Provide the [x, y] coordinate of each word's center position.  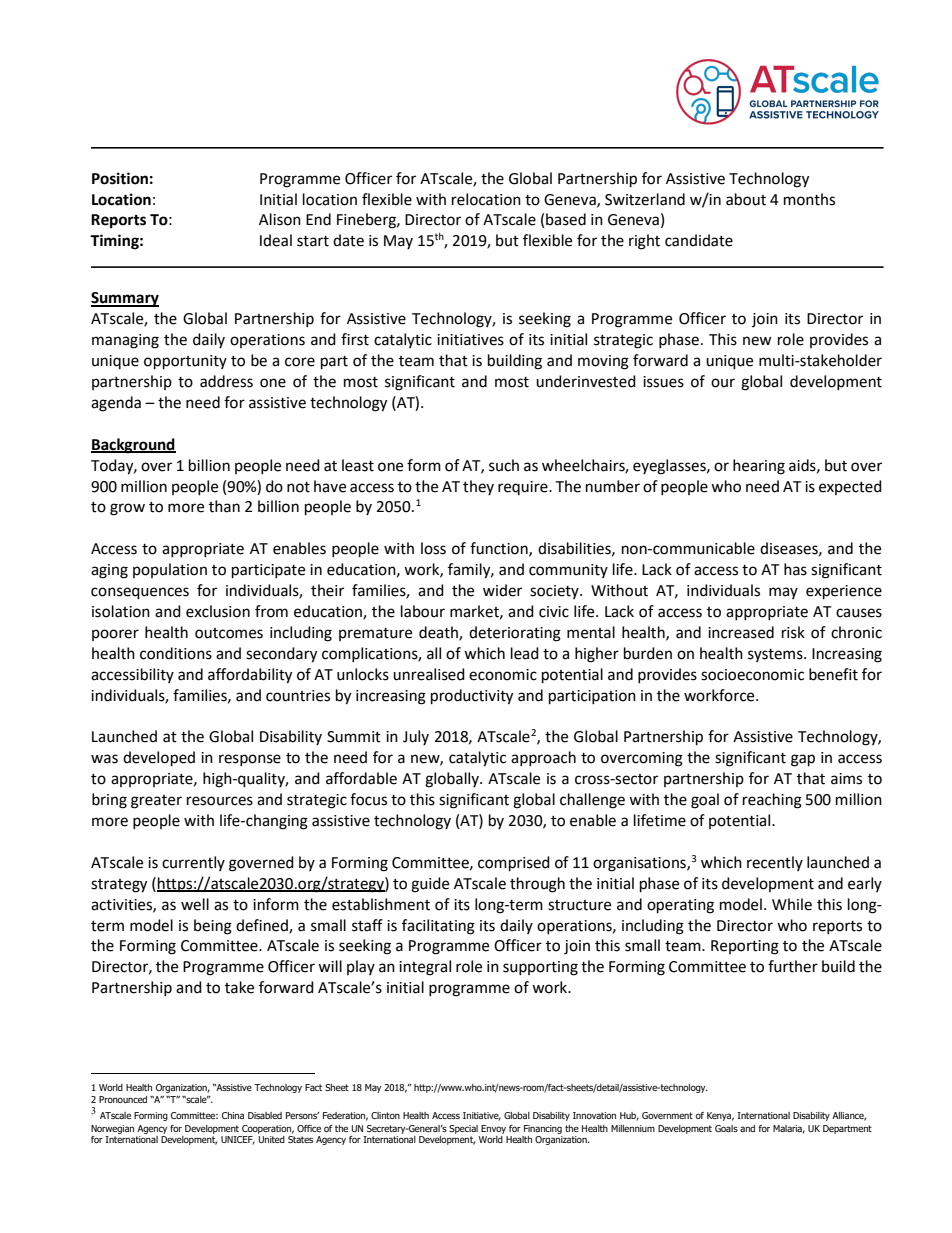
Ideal [276, 240]
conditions [176, 653]
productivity [472, 697]
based [566, 219]
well [195, 904]
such [504, 465]
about [746, 199]
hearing [759, 467]
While [792, 904]
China [233, 1115]
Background [133, 446]
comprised [514, 864]
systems [776, 655]
